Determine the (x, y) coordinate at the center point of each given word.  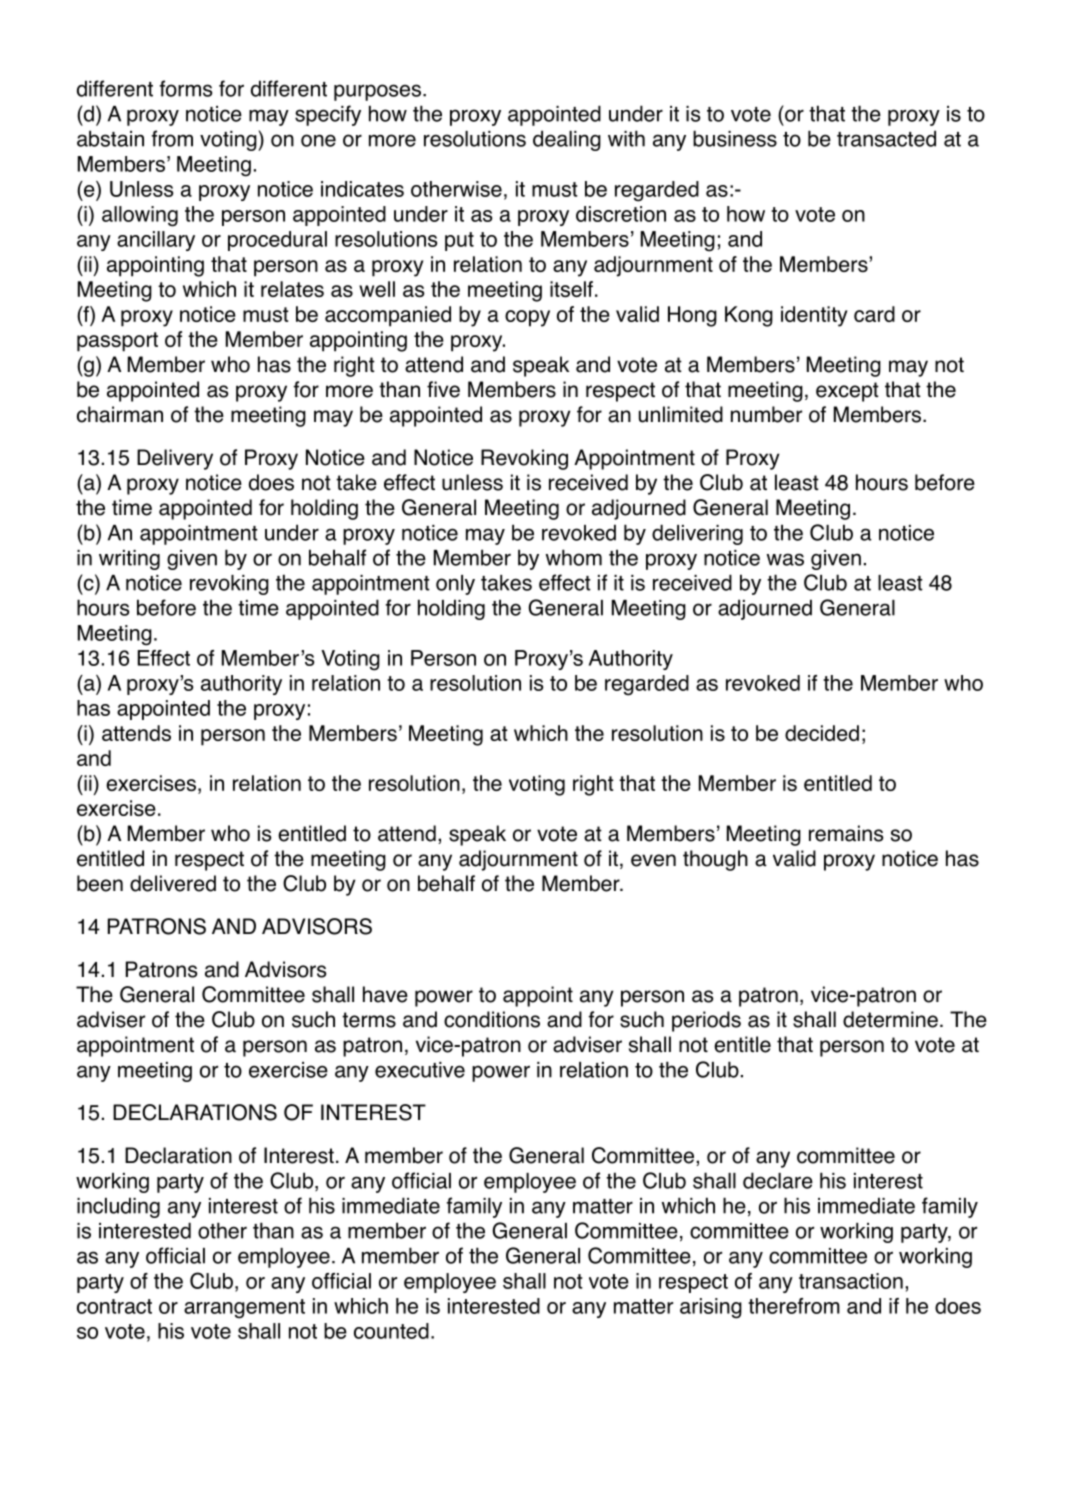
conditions (492, 1019)
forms (186, 88)
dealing (567, 140)
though (715, 860)
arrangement (244, 1309)
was (785, 559)
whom (574, 557)
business (735, 138)
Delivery (175, 459)
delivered (173, 883)
